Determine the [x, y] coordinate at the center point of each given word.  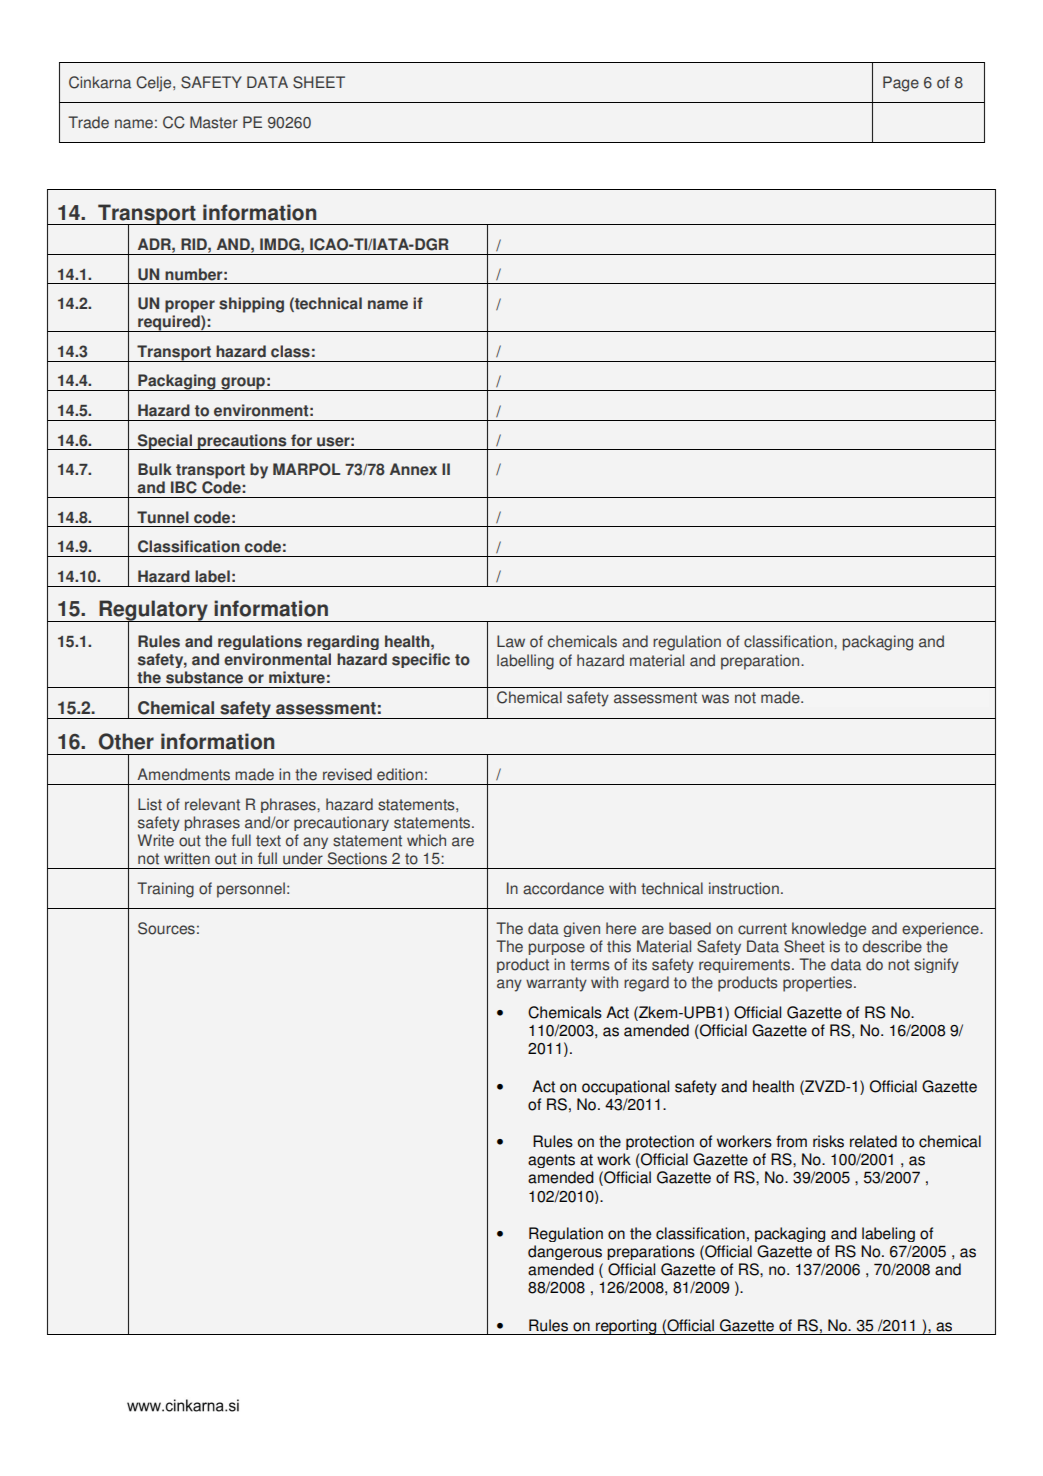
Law [511, 641]
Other [126, 741]
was [715, 699]
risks [828, 1141]
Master [214, 122]
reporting [626, 1327]
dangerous [565, 1252]
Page [901, 84]
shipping [251, 305]
